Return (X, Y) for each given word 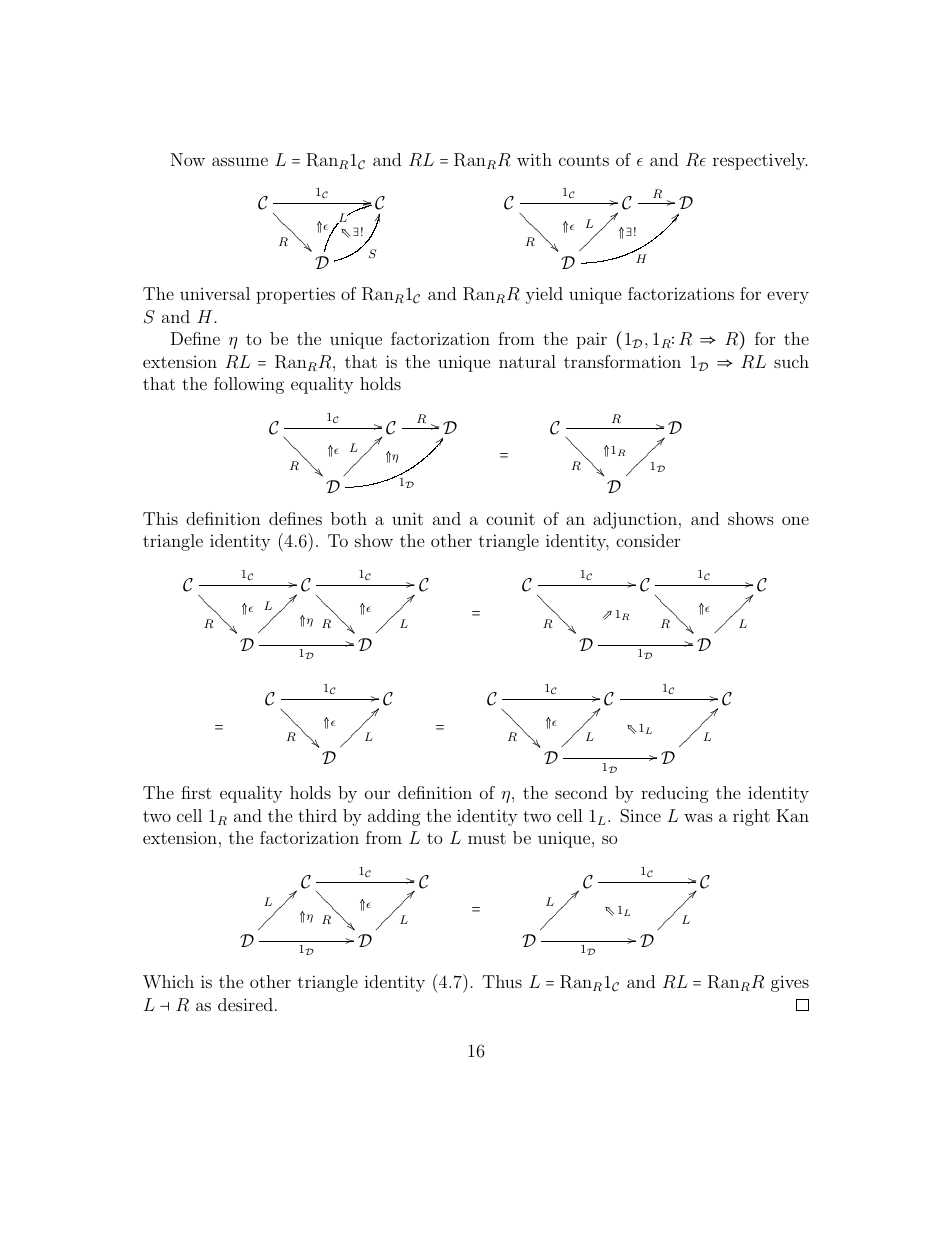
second (581, 792)
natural (527, 361)
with (534, 159)
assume (240, 161)
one (795, 520)
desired (245, 1004)
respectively (760, 161)
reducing (675, 794)
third (317, 815)
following (249, 385)
